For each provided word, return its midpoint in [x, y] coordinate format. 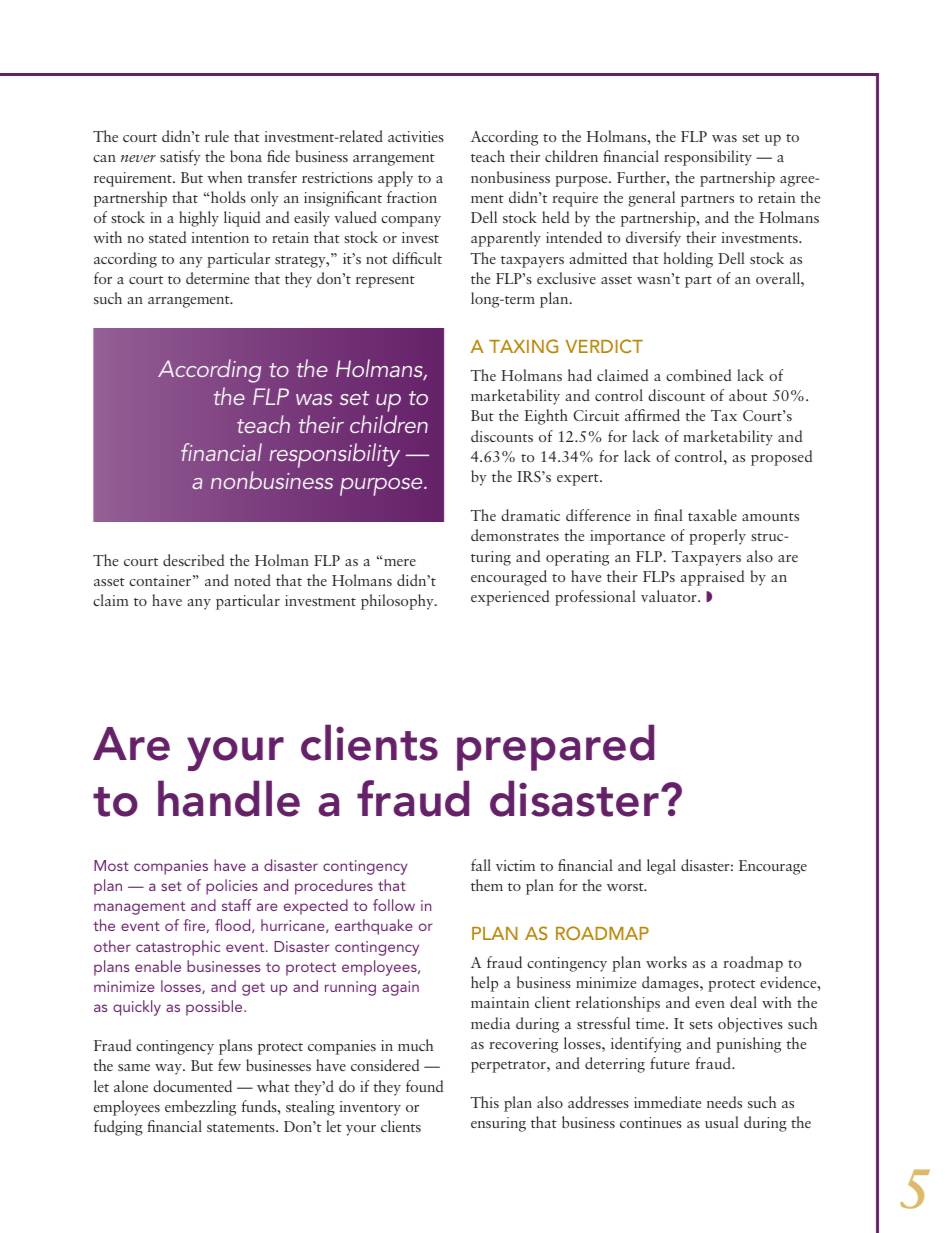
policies [232, 887]
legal [661, 867]
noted [252, 580]
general [651, 199]
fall [481, 865]
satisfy [180, 158]
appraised [712, 578]
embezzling [200, 1108]
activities [416, 136]
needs [724, 1102]
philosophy [398, 602]
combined [698, 375]
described [193, 560]
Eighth [546, 417]
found [424, 1086]
